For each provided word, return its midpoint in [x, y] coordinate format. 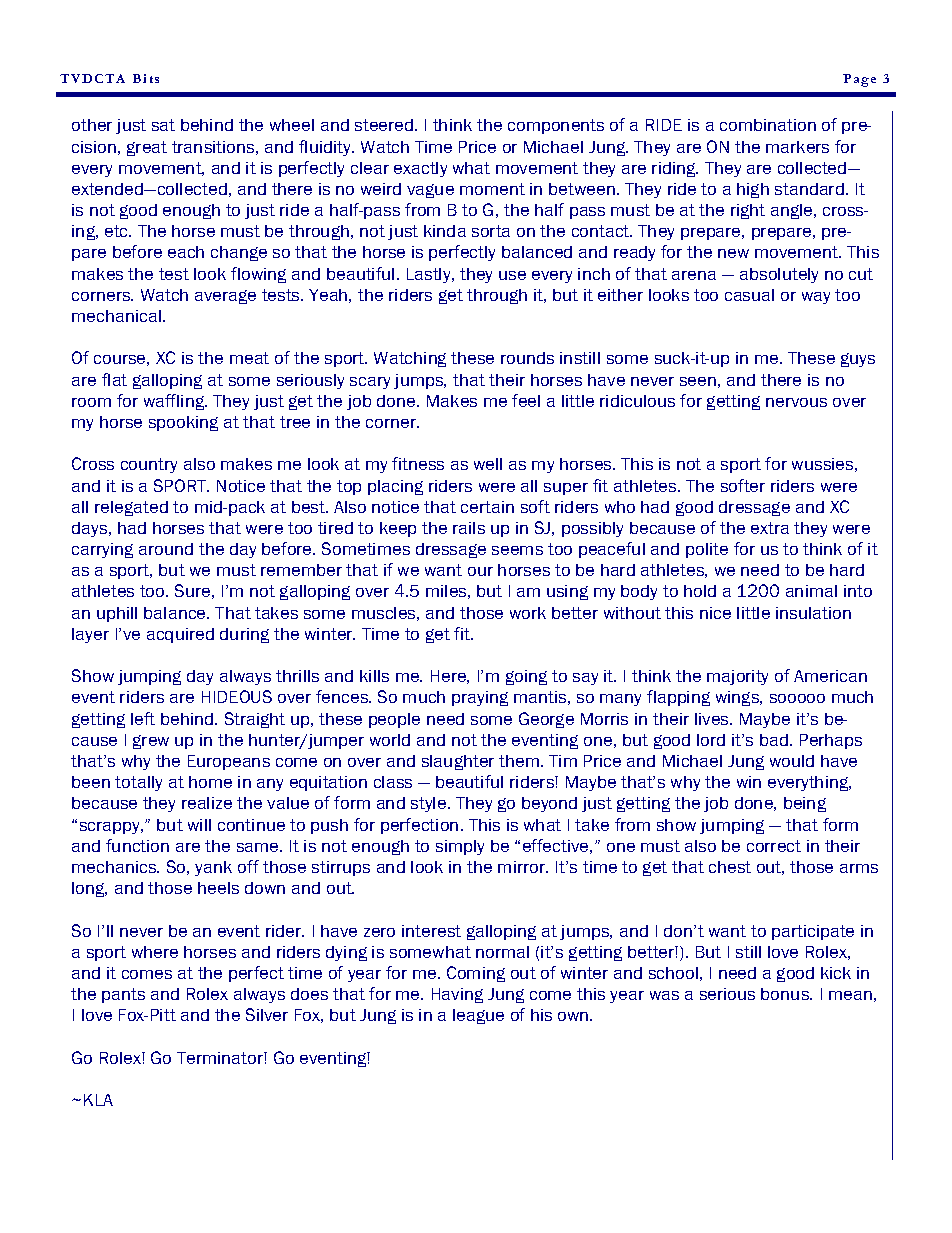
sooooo [797, 698]
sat [163, 125]
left [143, 718]
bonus [786, 994]
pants [123, 995]
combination [768, 125]
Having [457, 995]
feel [526, 400]
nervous [796, 402]
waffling [175, 402]
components [556, 126]
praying [480, 698]
